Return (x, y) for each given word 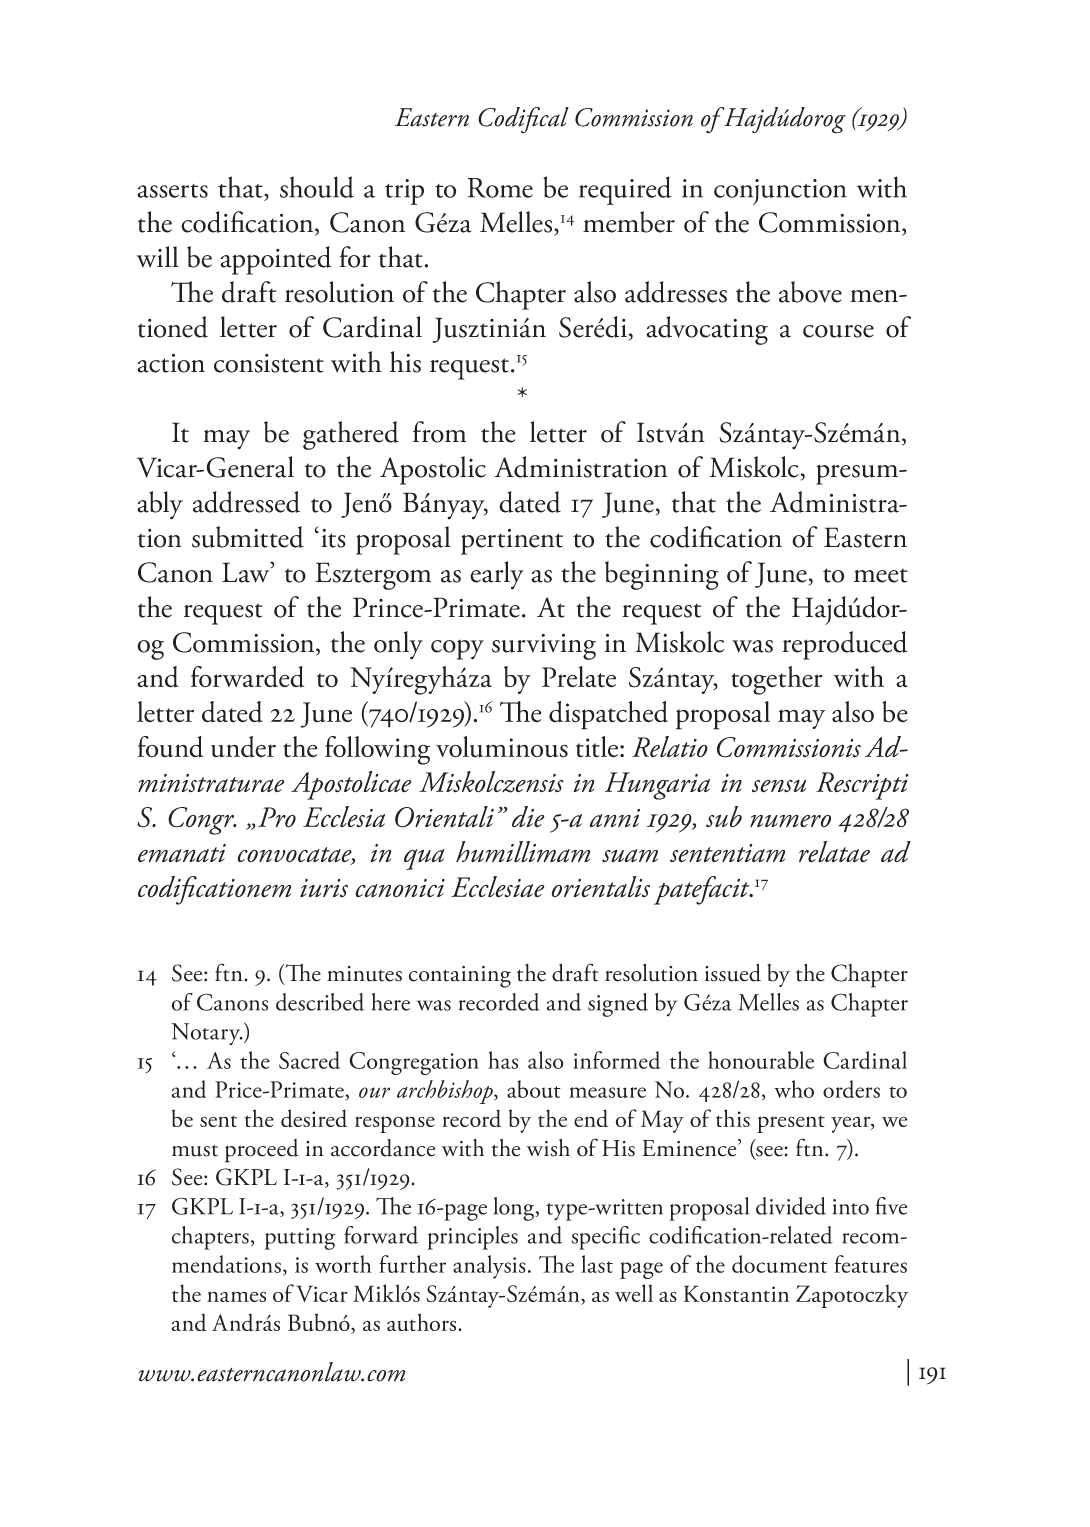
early (497, 575)
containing (460, 977)
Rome (500, 188)
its (333, 538)
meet (881, 575)
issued (732, 973)
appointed (275, 260)
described (320, 1002)
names (236, 1296)
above (810, 292)
